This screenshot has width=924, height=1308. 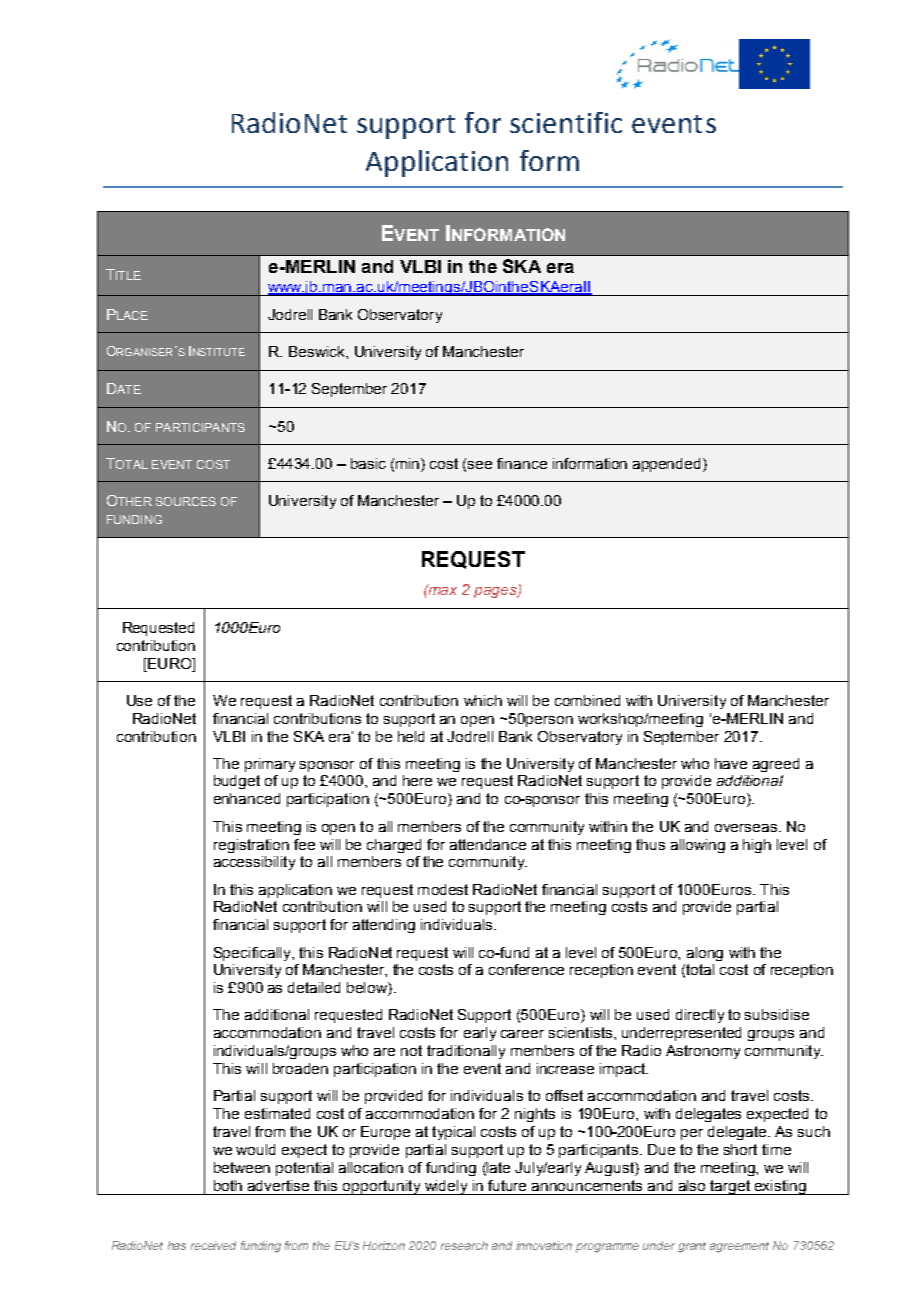 I want to click on have, so click(x=731, y=763).
